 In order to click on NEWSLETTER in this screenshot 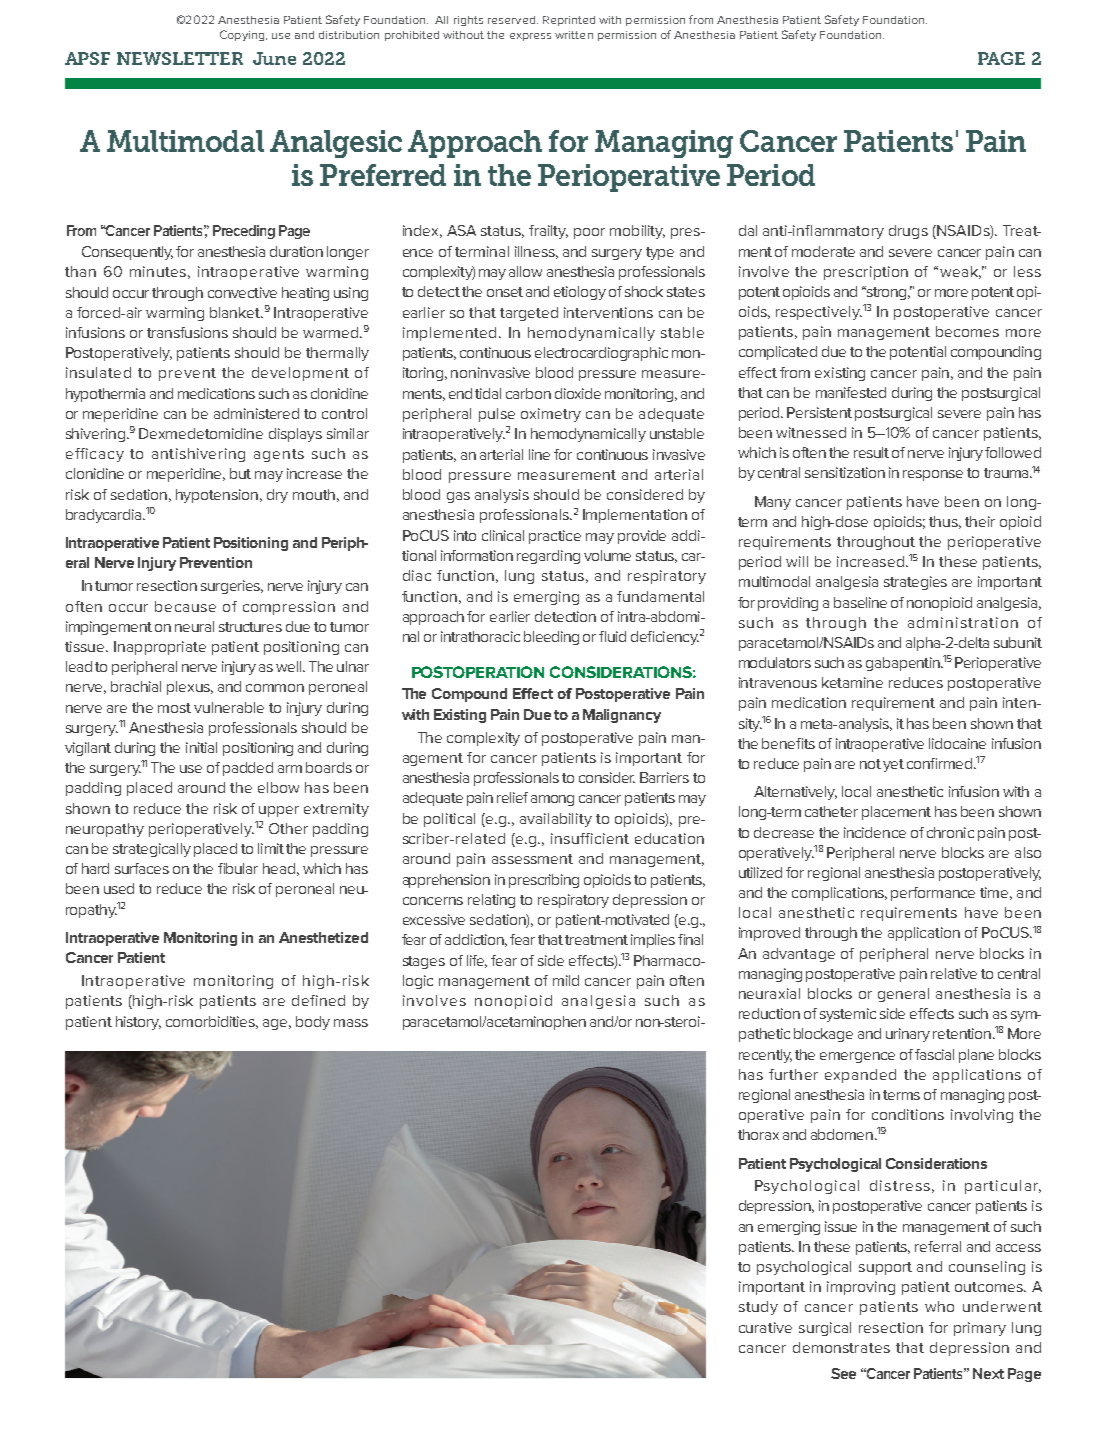, I will do `click(180, 58)`.
